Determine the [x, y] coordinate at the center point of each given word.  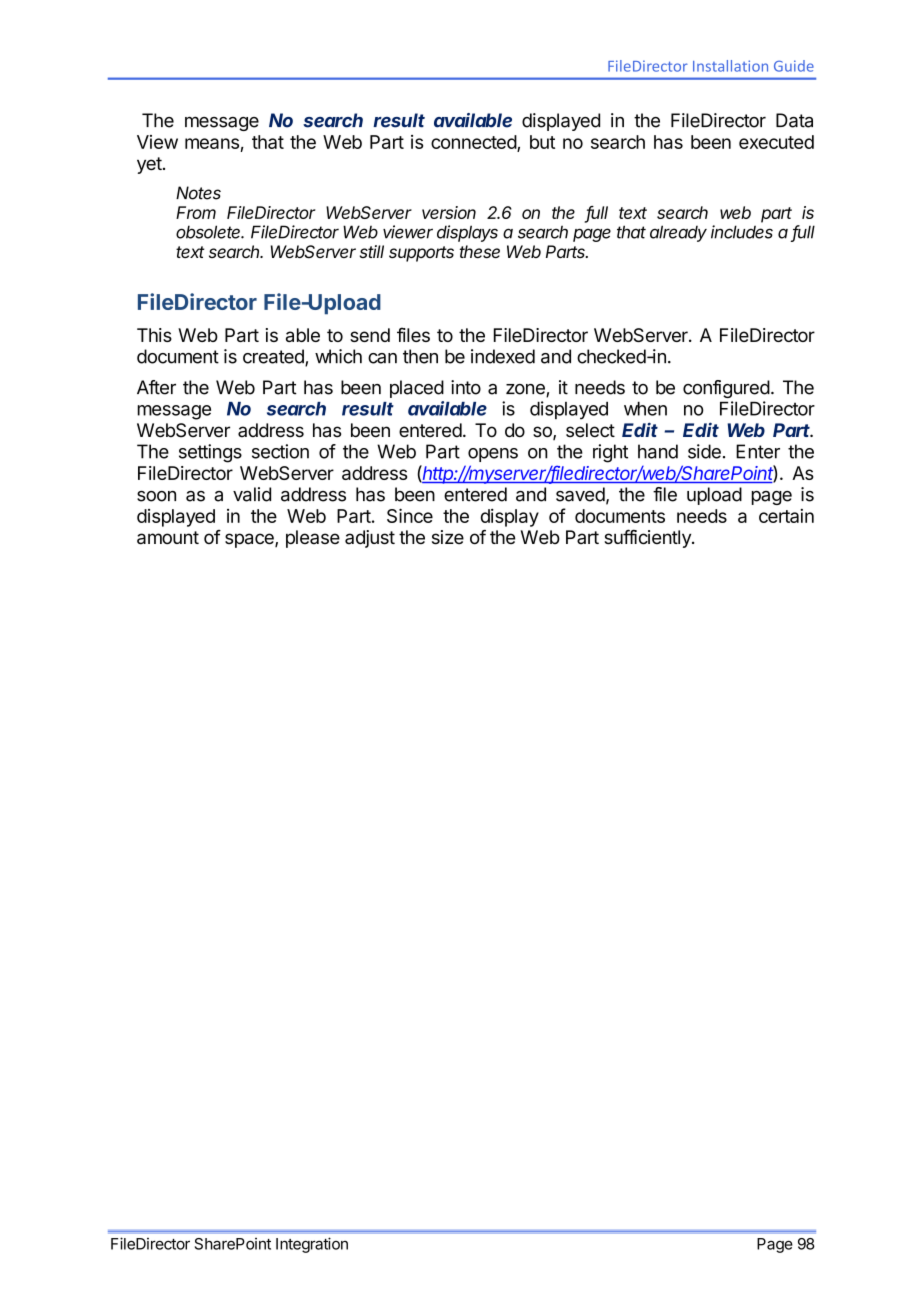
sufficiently [648, 539]
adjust [370, 539]
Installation [730, 66]
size [448, 537]
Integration [312, 1245]
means [213, 145]
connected [474, 143]
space [250, 540]
